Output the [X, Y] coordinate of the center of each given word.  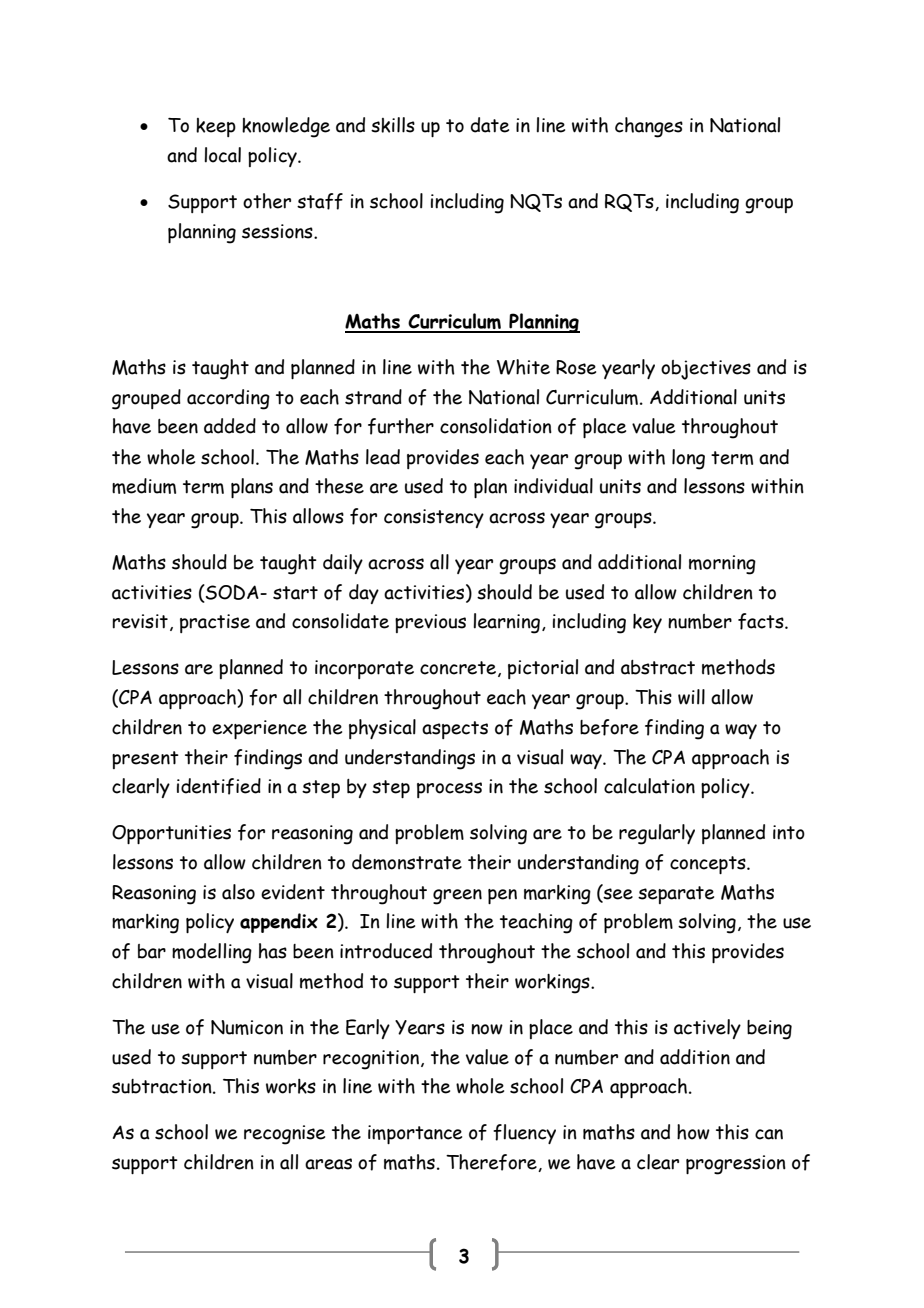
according [228, 399]
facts [762, 621]
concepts [709, 865]
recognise [284, 1135]
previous [430, 623]
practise [215, 623]
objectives [706, 370]
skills [393, 125]
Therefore [492, 1163]
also [238, 892]
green [457, 897]
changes [649, 127]
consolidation [496, 426]
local [222, 155]
